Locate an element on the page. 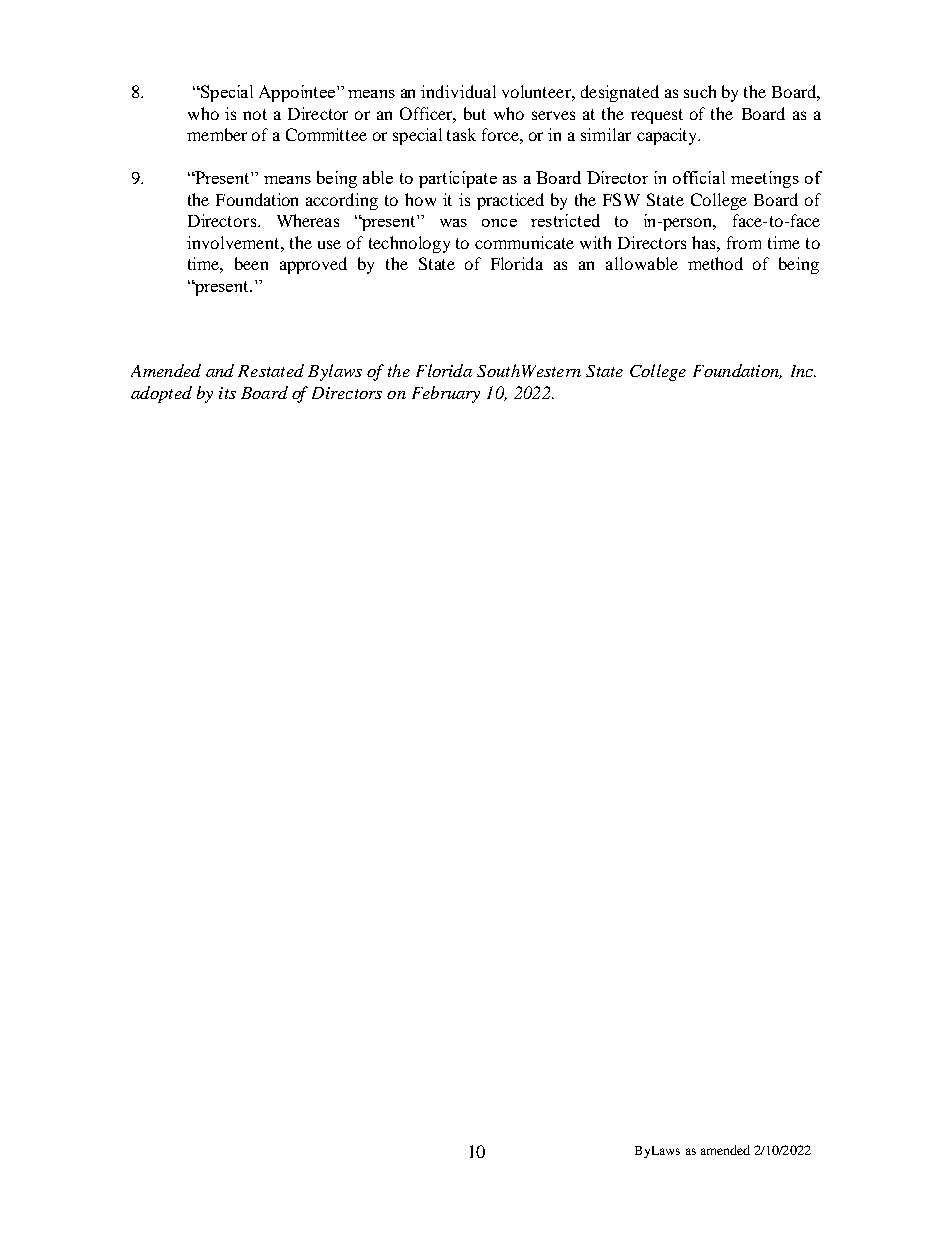  communicate is located at coordinates (524, 242).
